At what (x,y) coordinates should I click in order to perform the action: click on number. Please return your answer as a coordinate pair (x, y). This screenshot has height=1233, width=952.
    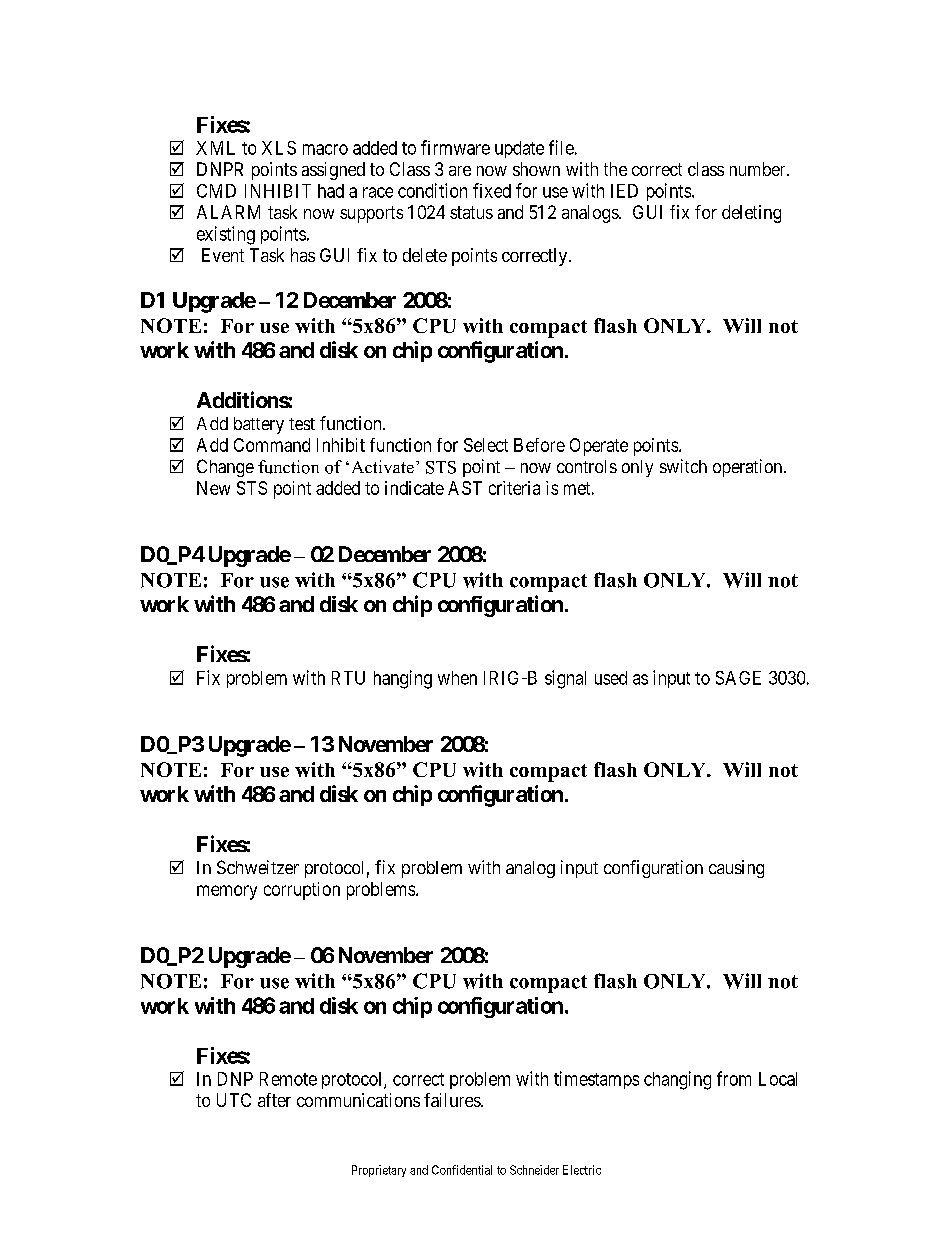
    Looking at the image, I should click on (759, 169).
